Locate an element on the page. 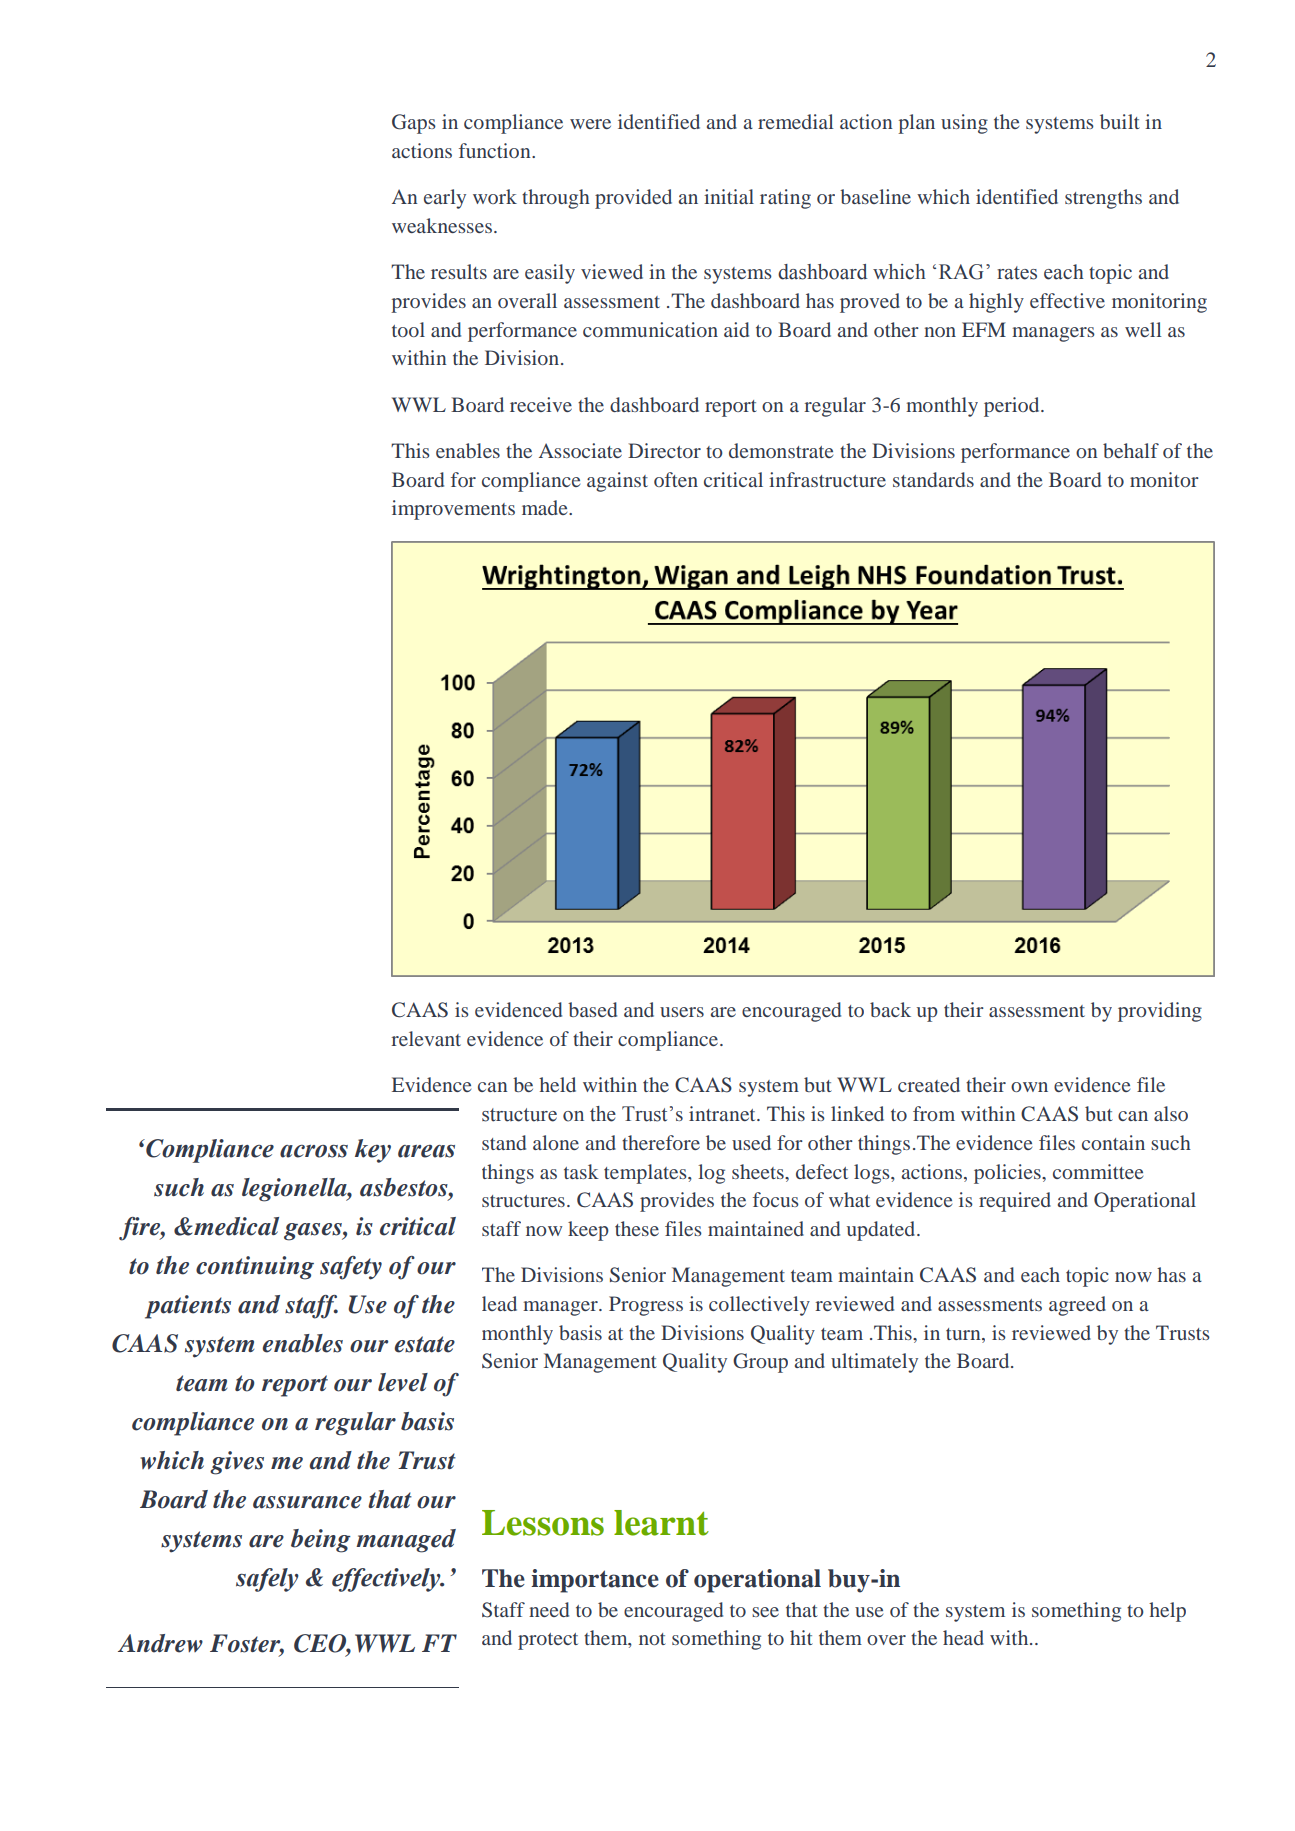  not is located at coordinates (652, 1639).
